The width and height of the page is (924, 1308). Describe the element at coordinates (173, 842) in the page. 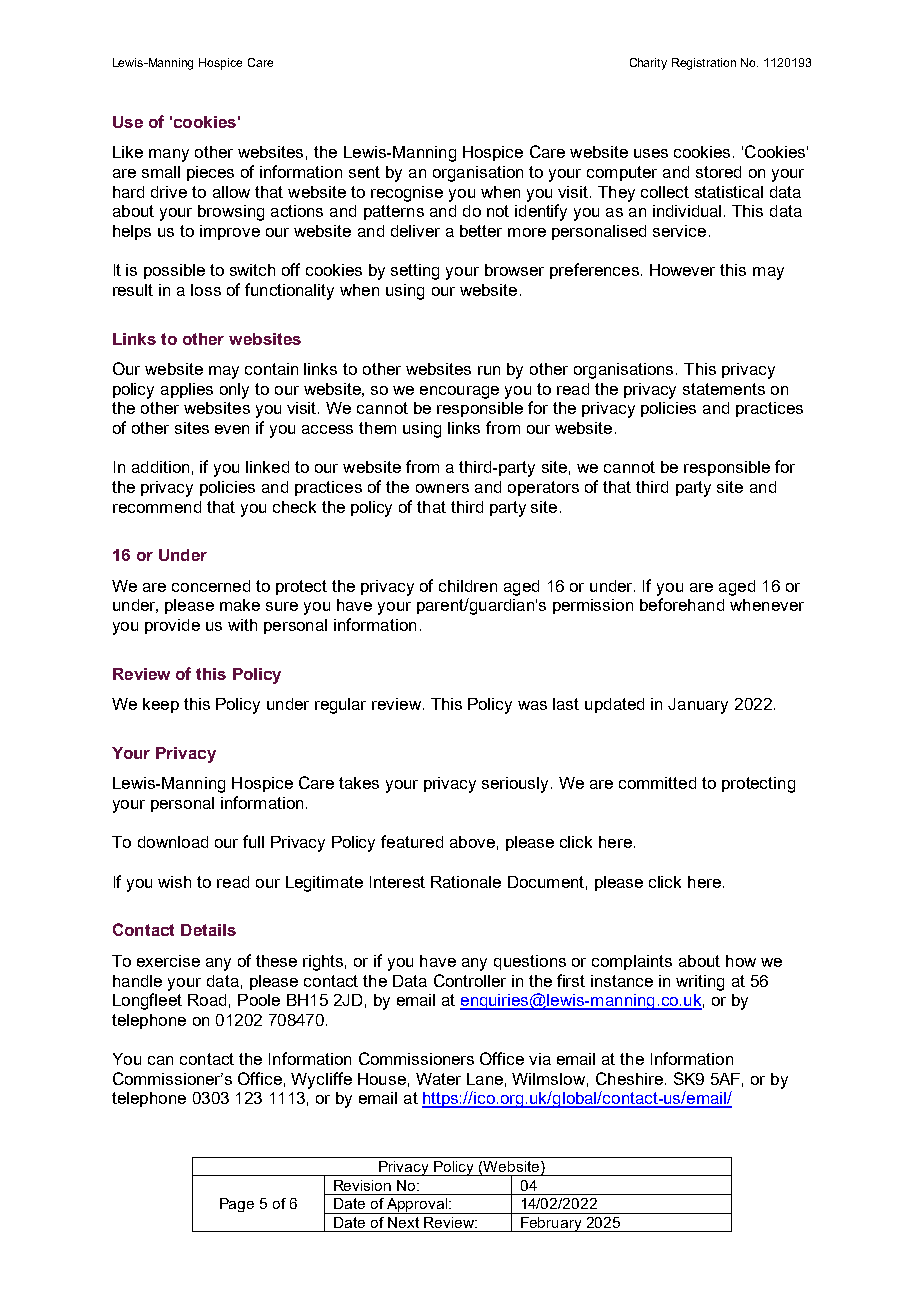

I see `download` at that location.
